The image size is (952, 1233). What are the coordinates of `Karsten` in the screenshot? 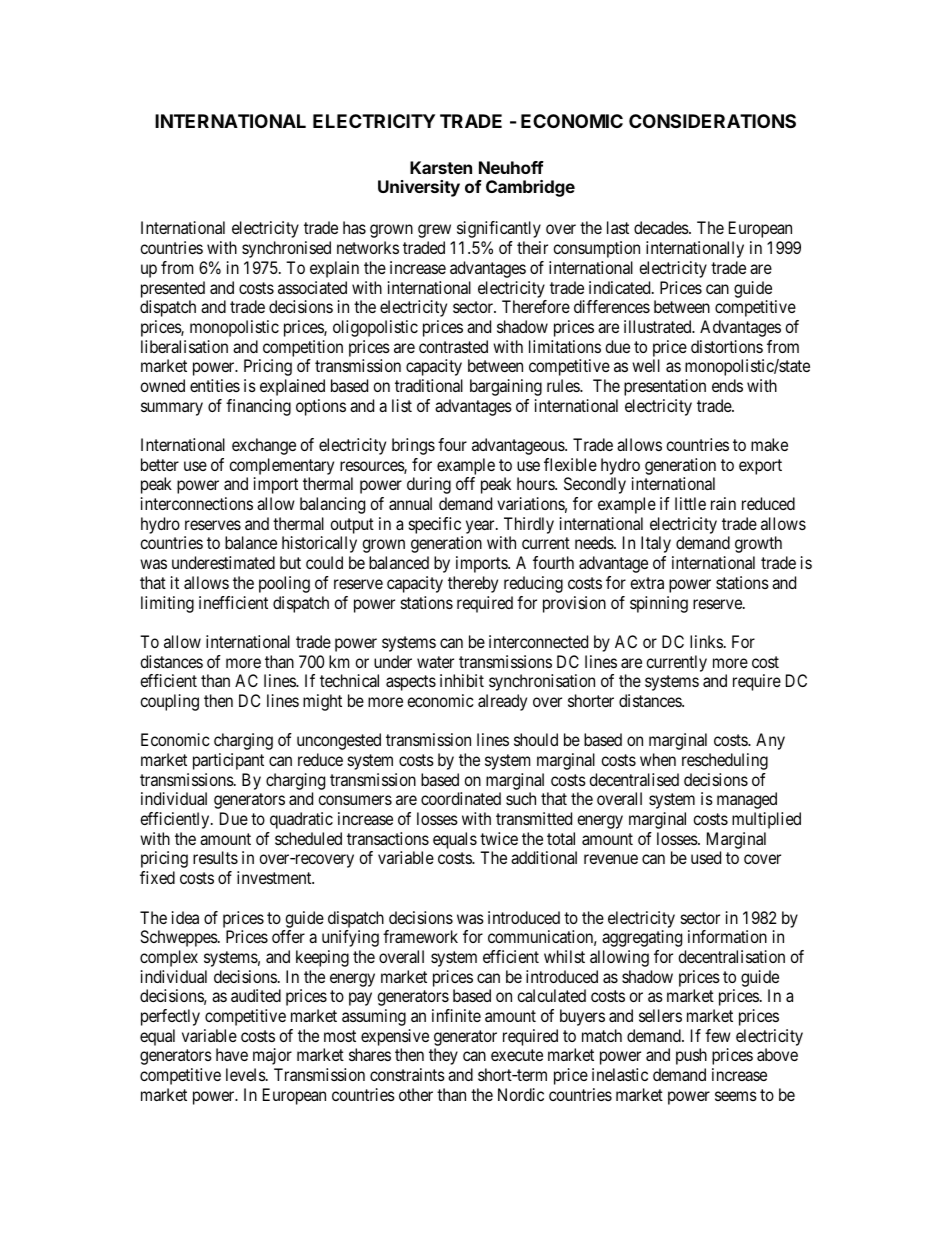 It's located at (441, 167).
